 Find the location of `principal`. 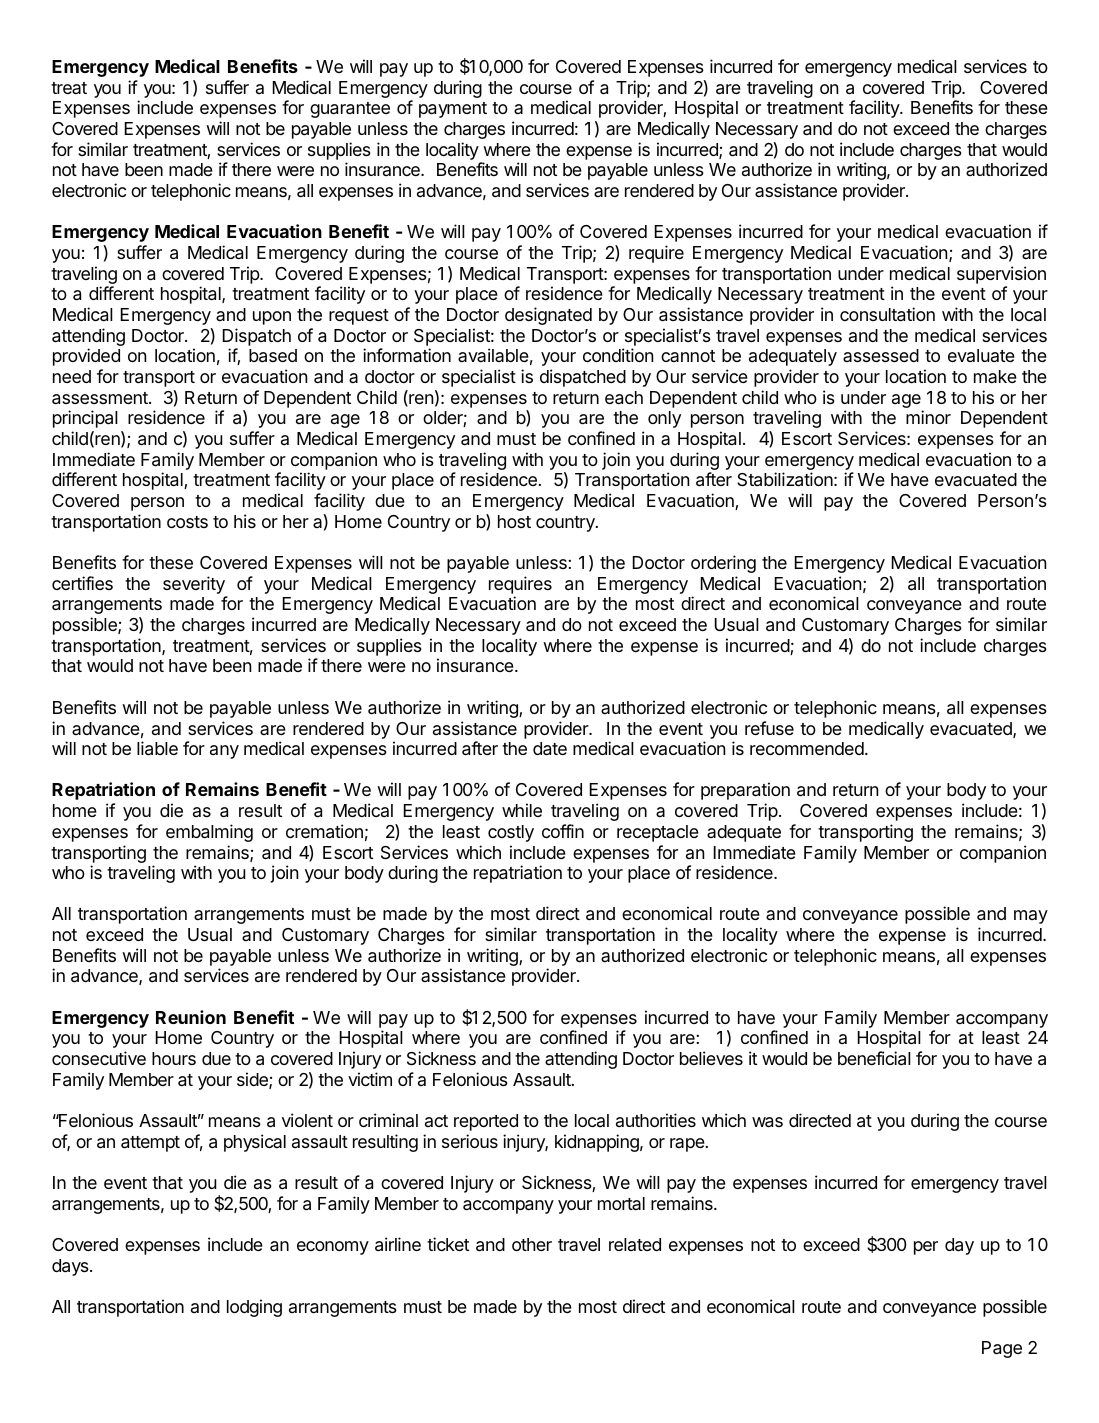

principal is located at coordinates (85, 419).
